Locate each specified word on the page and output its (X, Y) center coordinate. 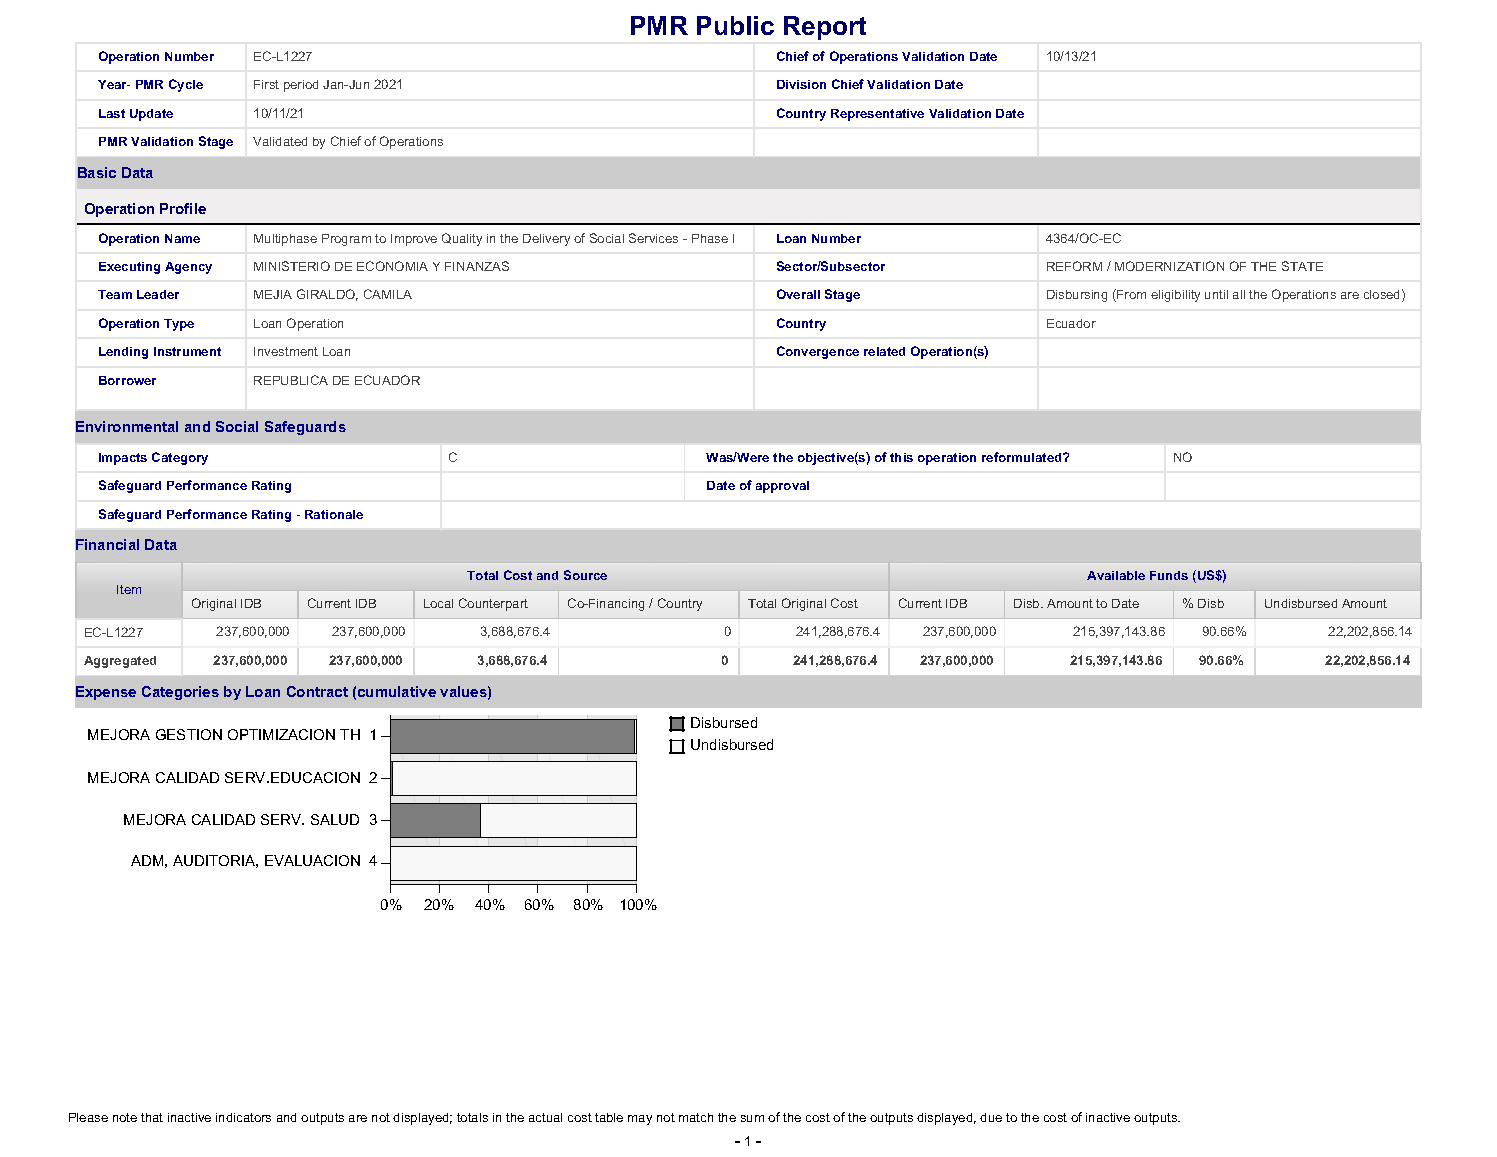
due (991, 1117)
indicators (243, 1117)
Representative (877, 115)
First (266, 84)
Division (801, 84)
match (696, 1117)
